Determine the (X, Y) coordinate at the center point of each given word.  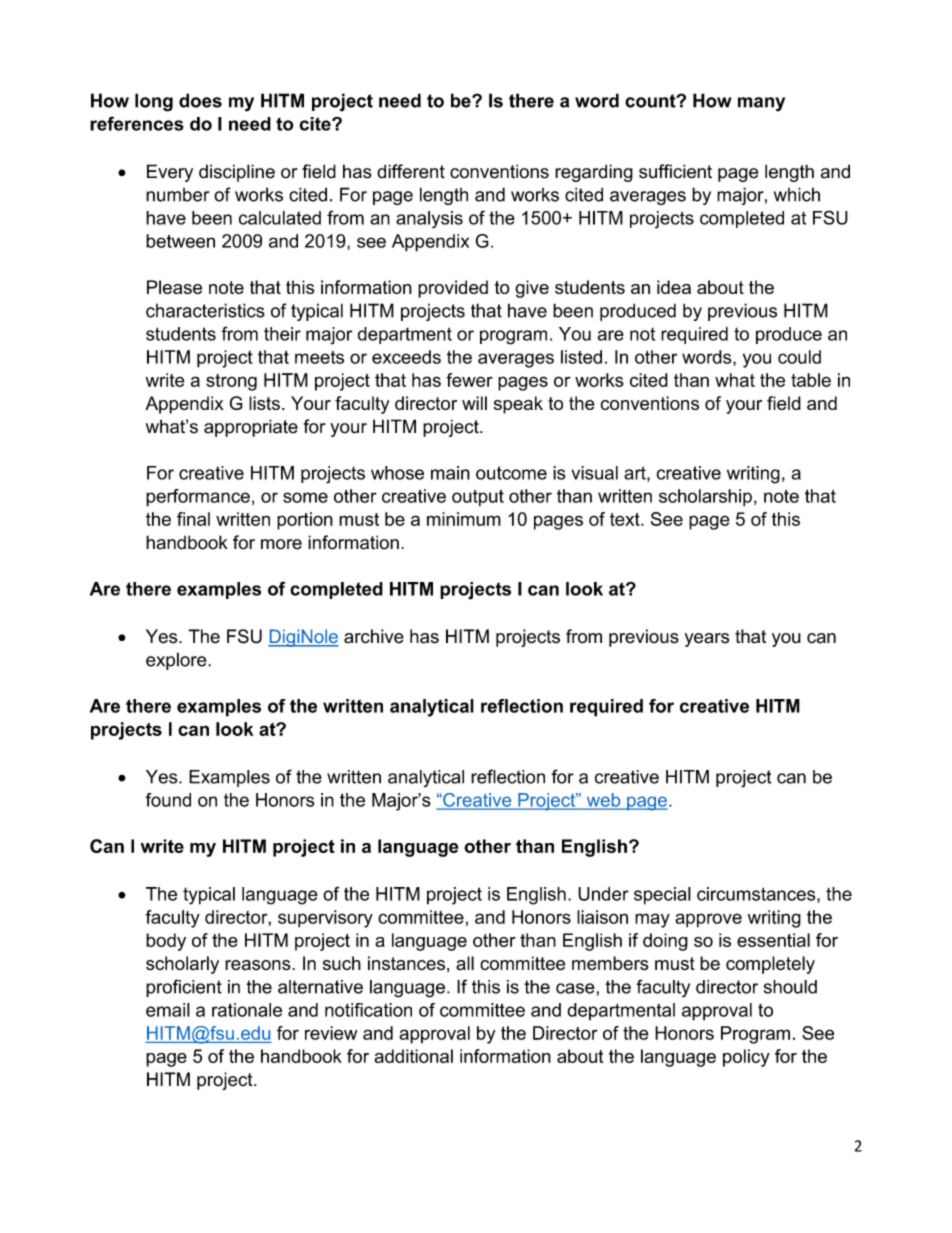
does (200, 100)
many (761, 104)
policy (746, 1058)
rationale (247, 1010)
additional (413, 1056)
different (411, 171)
